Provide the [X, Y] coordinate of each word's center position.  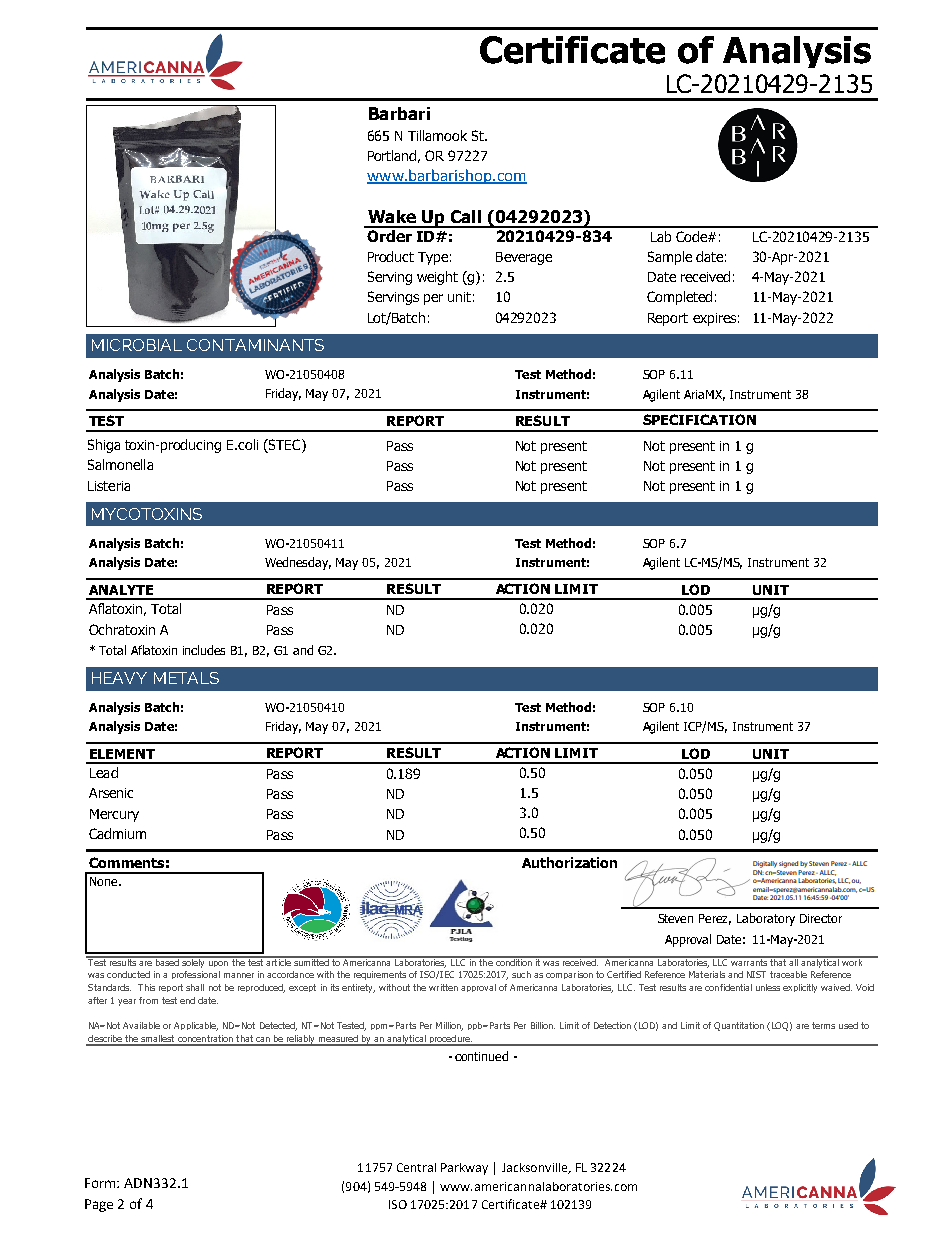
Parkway [464, 1169]
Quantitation [739, 1026]
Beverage [524, 258]
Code [692, 236]
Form [101, 1183]
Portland [394, 156]
